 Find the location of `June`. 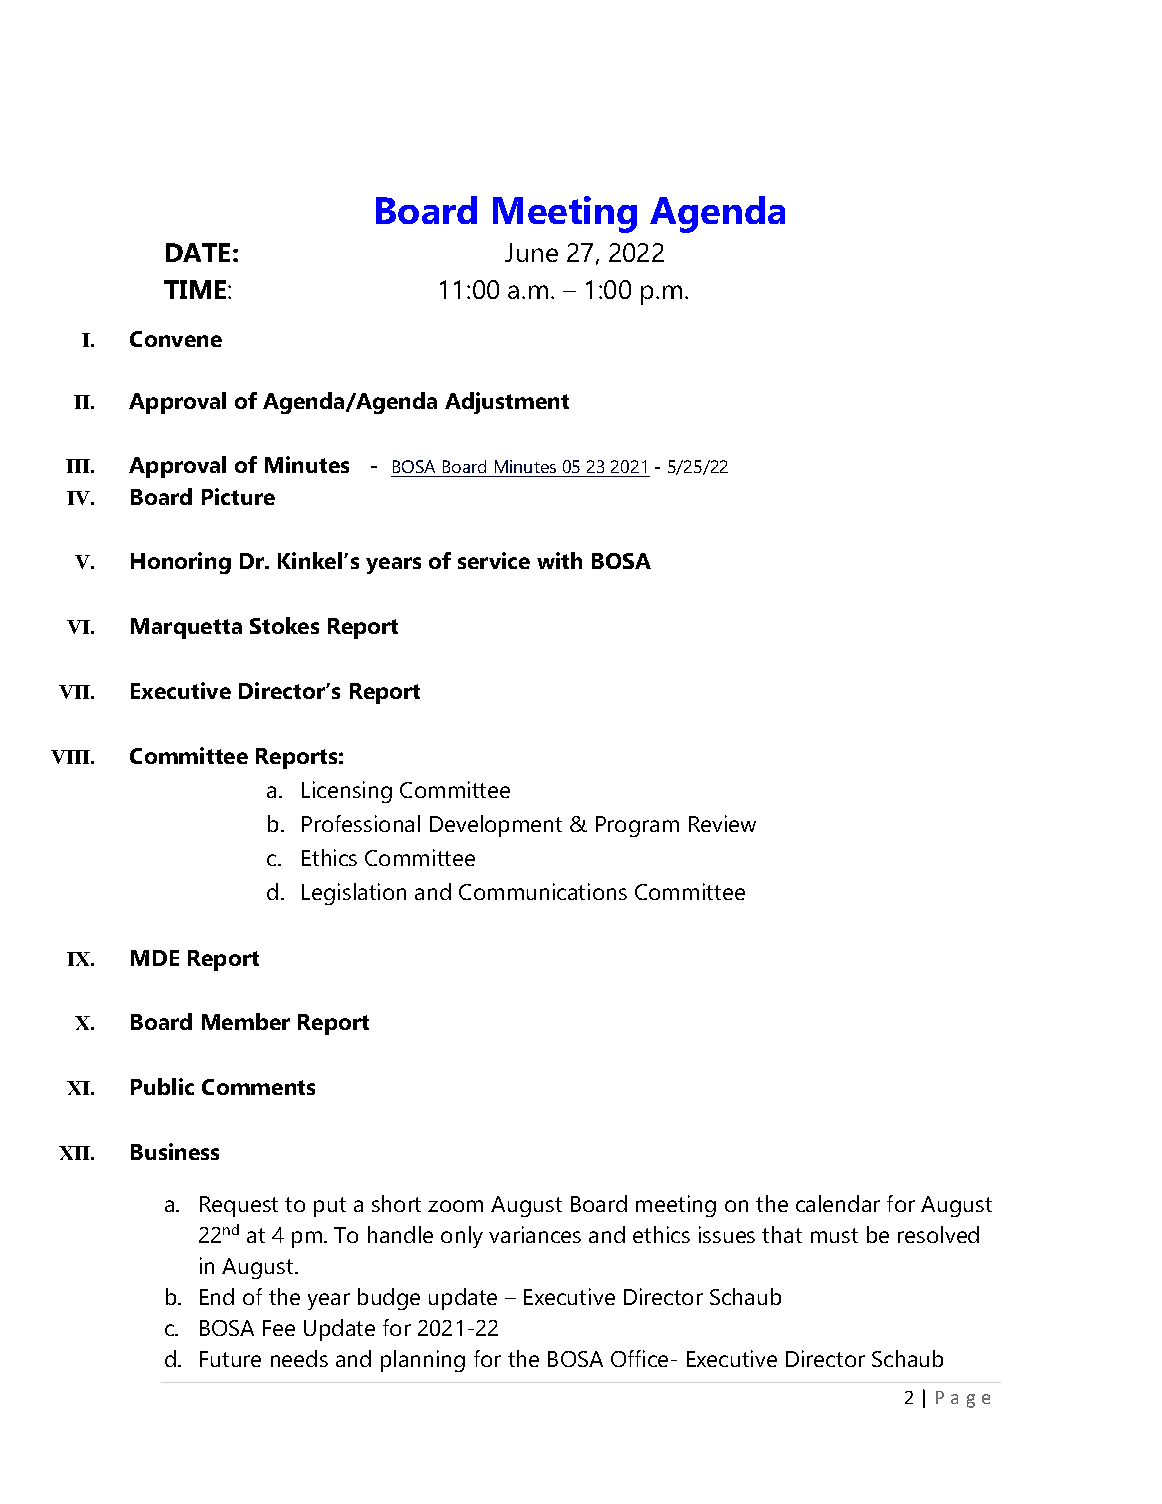

June is located at coordinates (531, 252).
